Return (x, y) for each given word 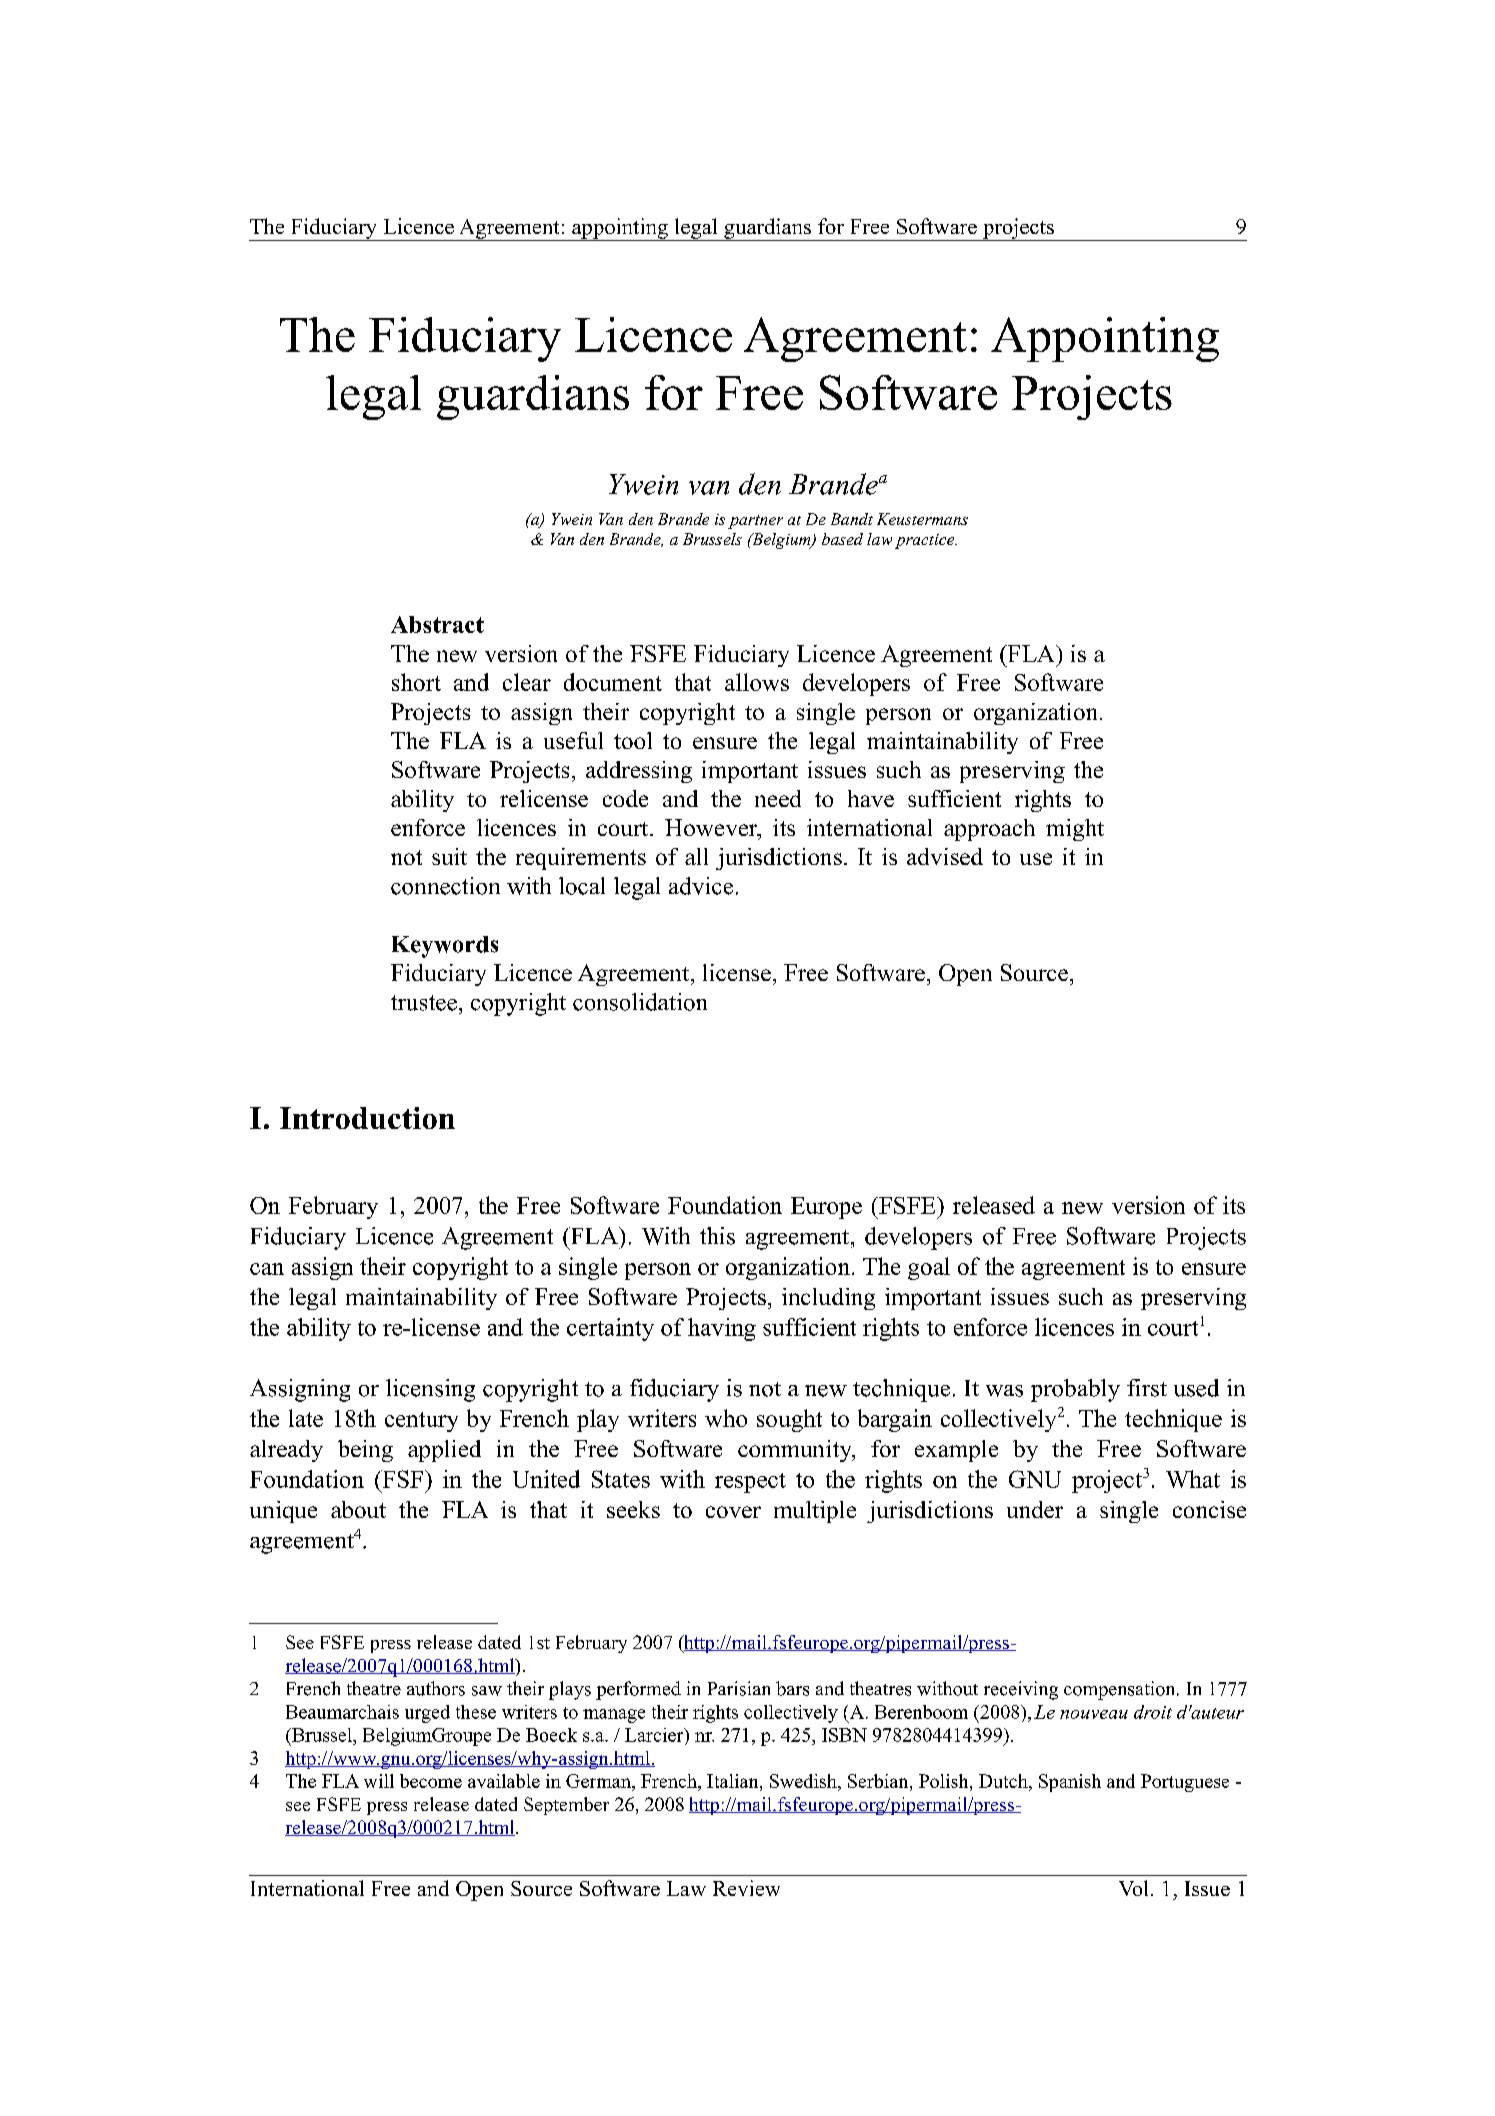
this (717, 1236)
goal (929, 1268)
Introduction (367, 1118)
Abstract (437, 624)
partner (755, 522)
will (379, 1781)
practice (926, 541)
